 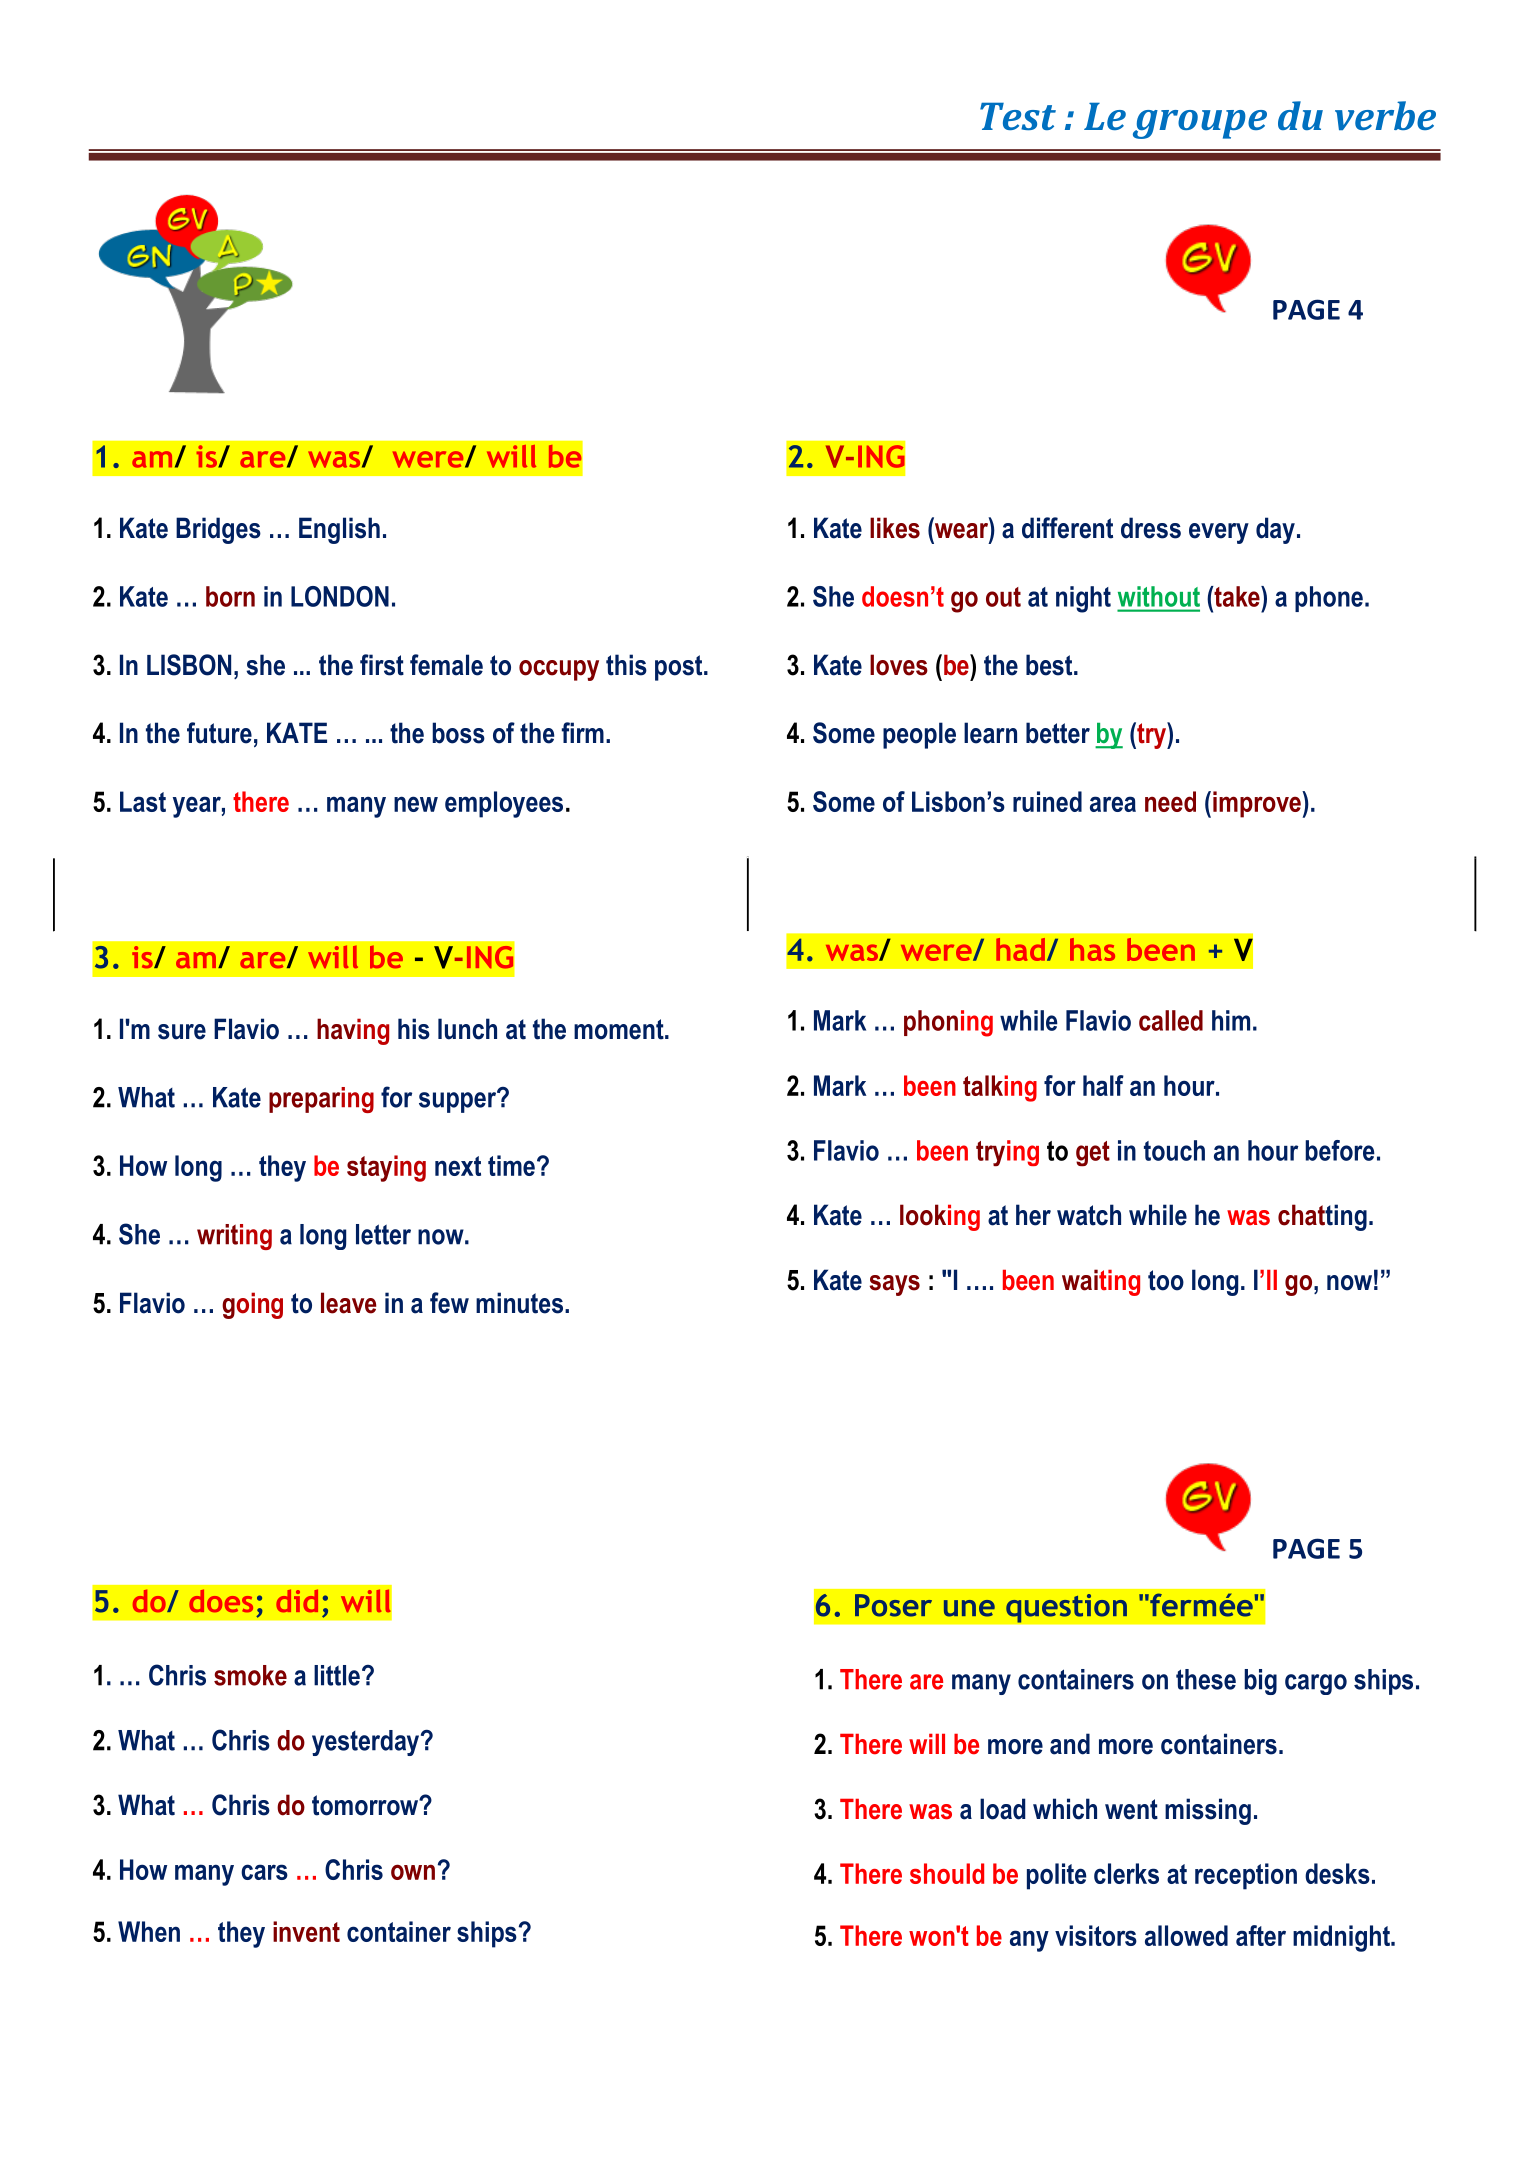 What do you see at coordinates (340, 596) in the screenshot?
I see `LONDON` at bounding box center [340, 596].
